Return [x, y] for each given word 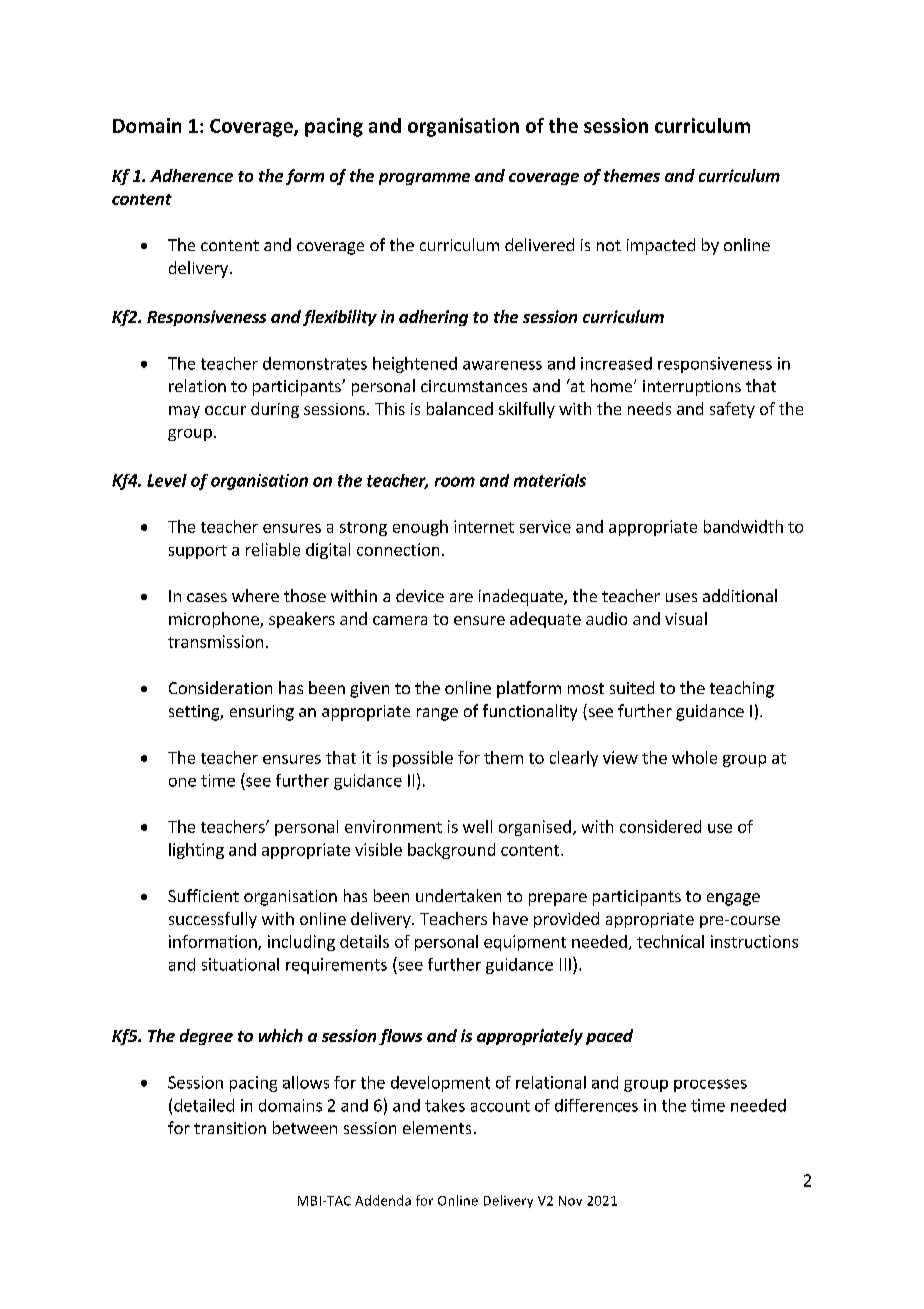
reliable [273, 549]
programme [424, 179]
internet [484, 526]
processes [710, 1085]
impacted [661, 246]
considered [660, 826]
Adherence [191, 175]
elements [437, 1127]
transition [230, 1128]
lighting [196, 851]
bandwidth [743, 526]
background [451, 851]
